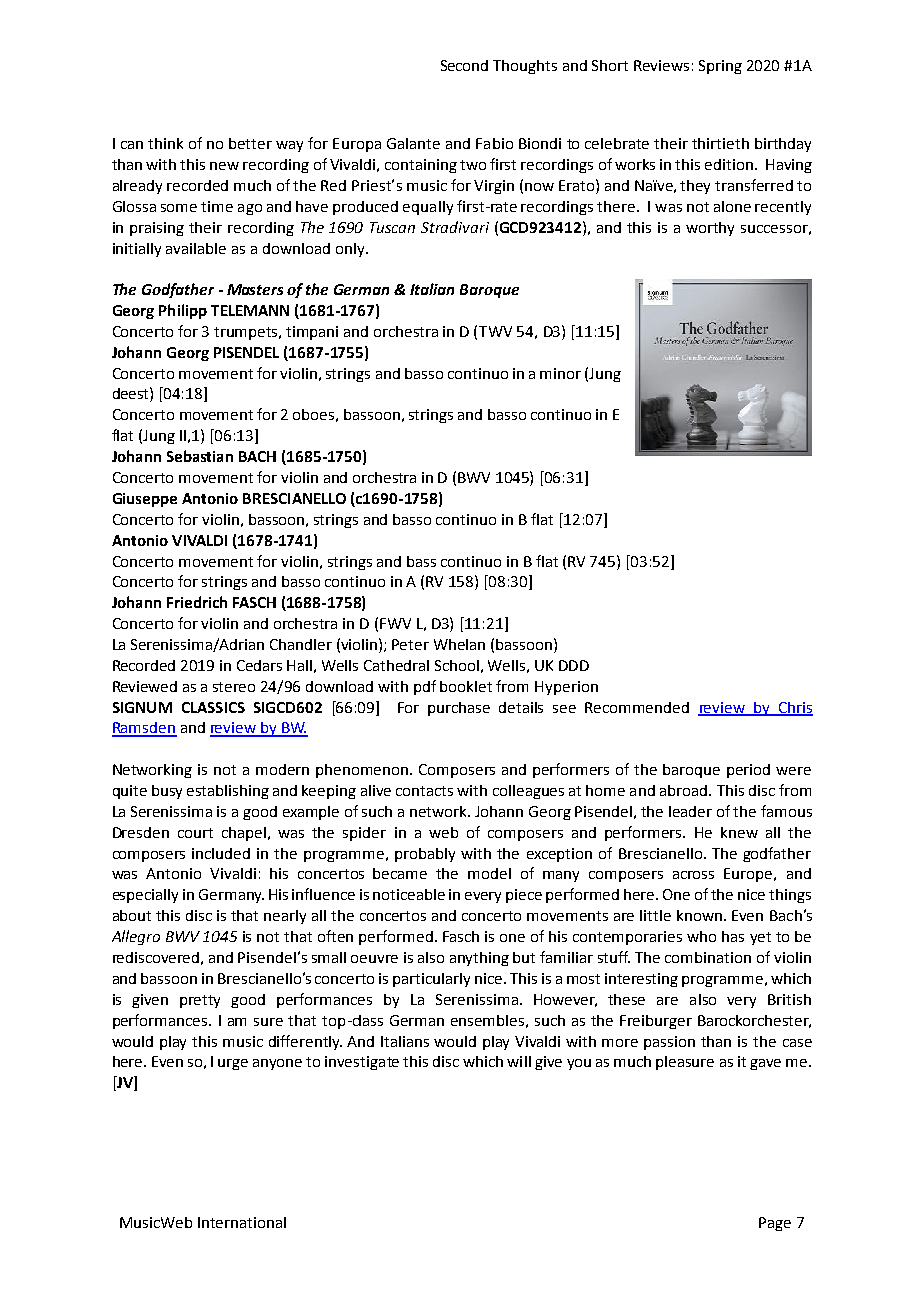  What do you see at coordinates (464, 65) in the screenshot?
I see `Second` at bounding box center [464, 65].
